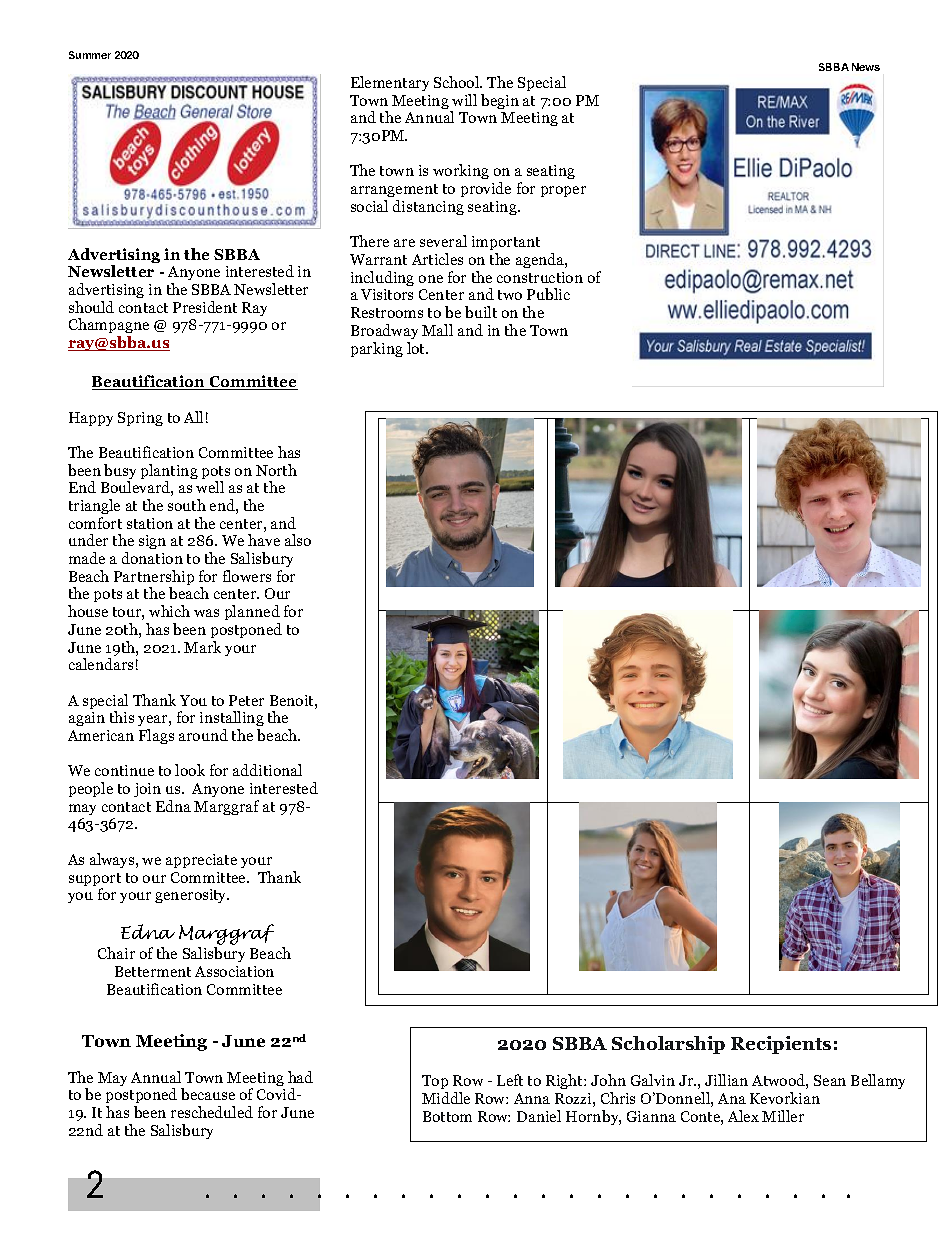 This screenshot has height=1233, width=952. I want to click on also, so click(298, 540).
